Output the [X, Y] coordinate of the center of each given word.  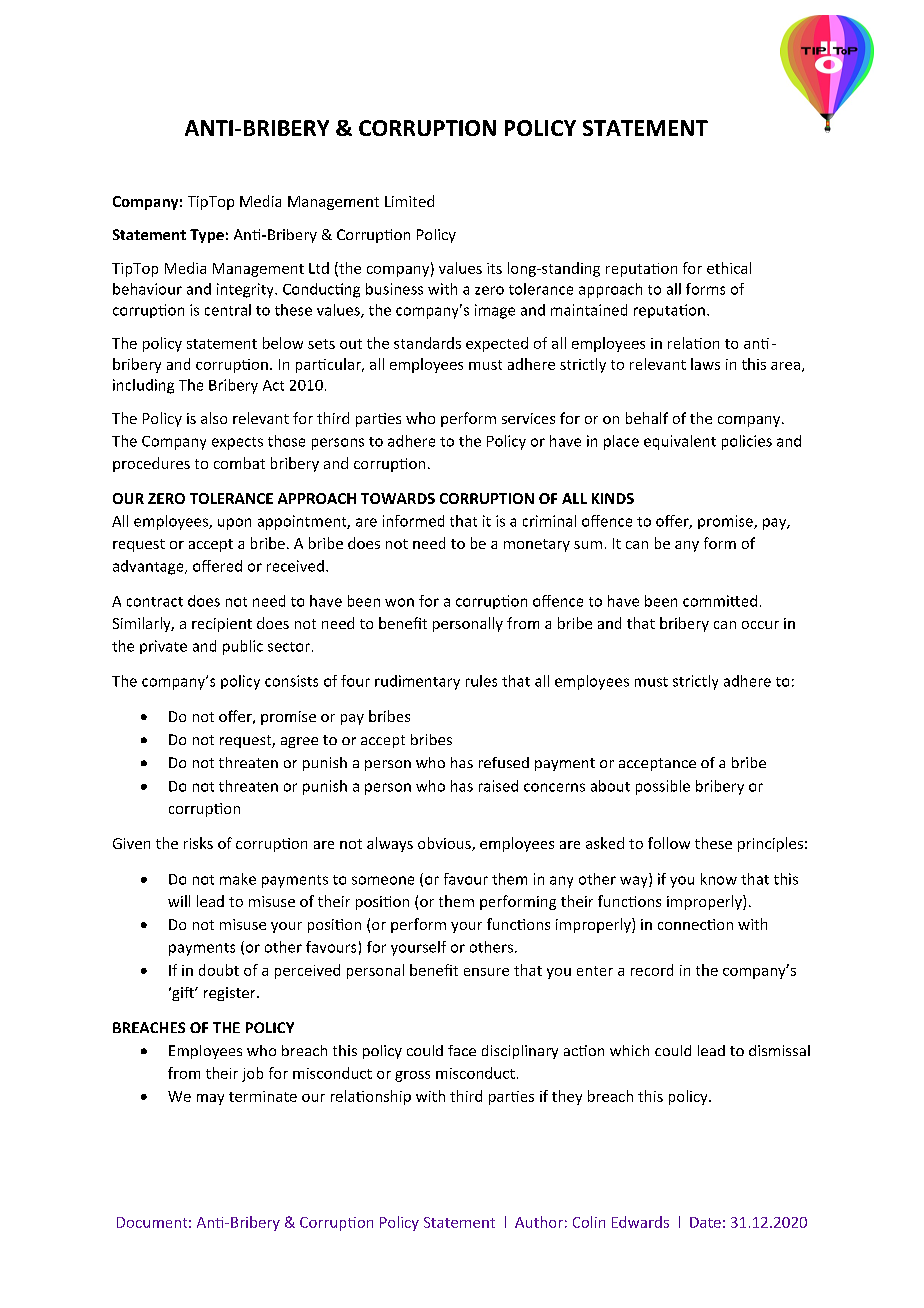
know [719, 879]
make [238, 879]
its [494, 268]
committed [720, 601]
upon [234, 524]
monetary [537, 545]
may [210, 1099]
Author [539, 1222]
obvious [445, 844]
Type [207, 236]
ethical [729, 268]
